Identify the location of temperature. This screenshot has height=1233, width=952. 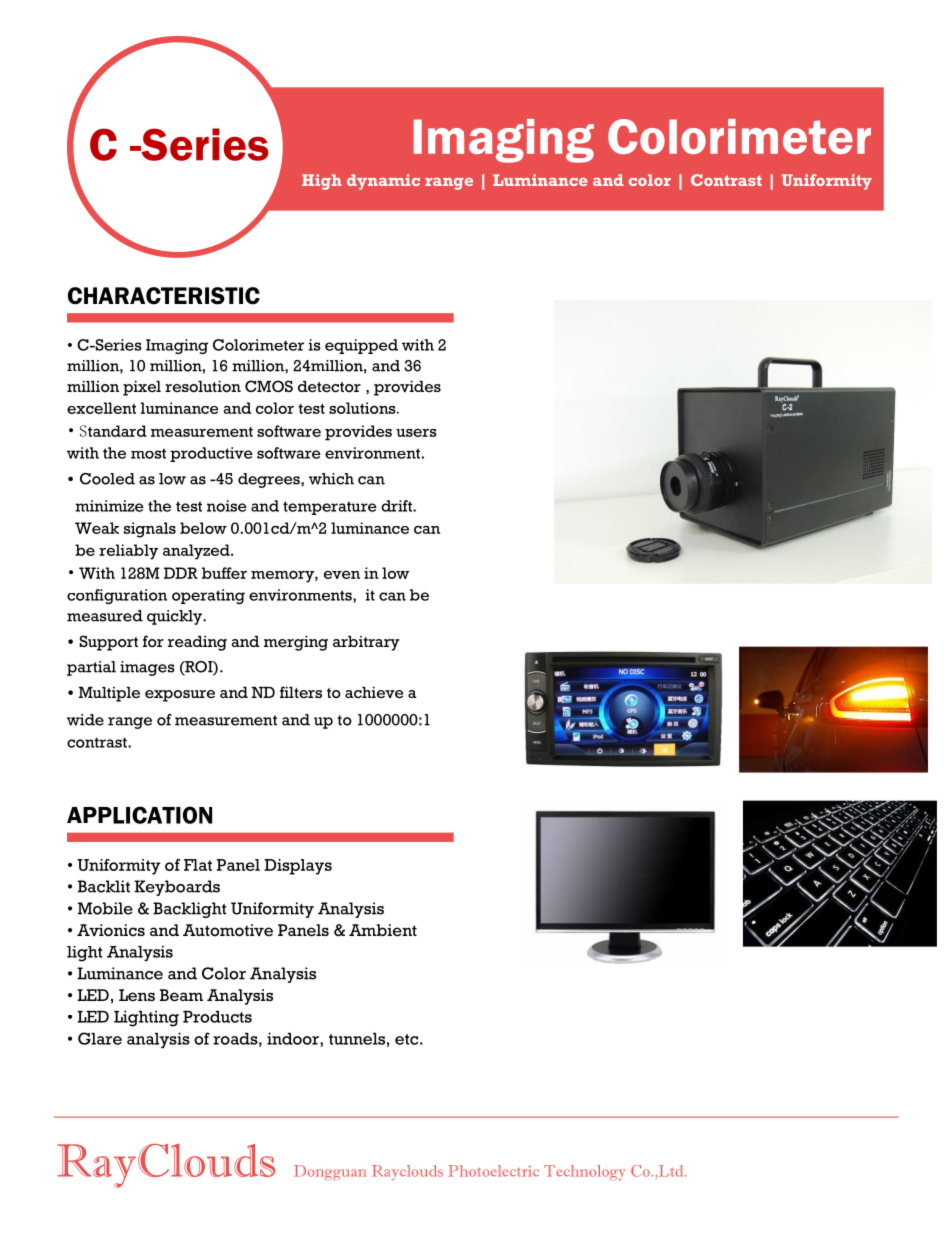
(330, 508).
